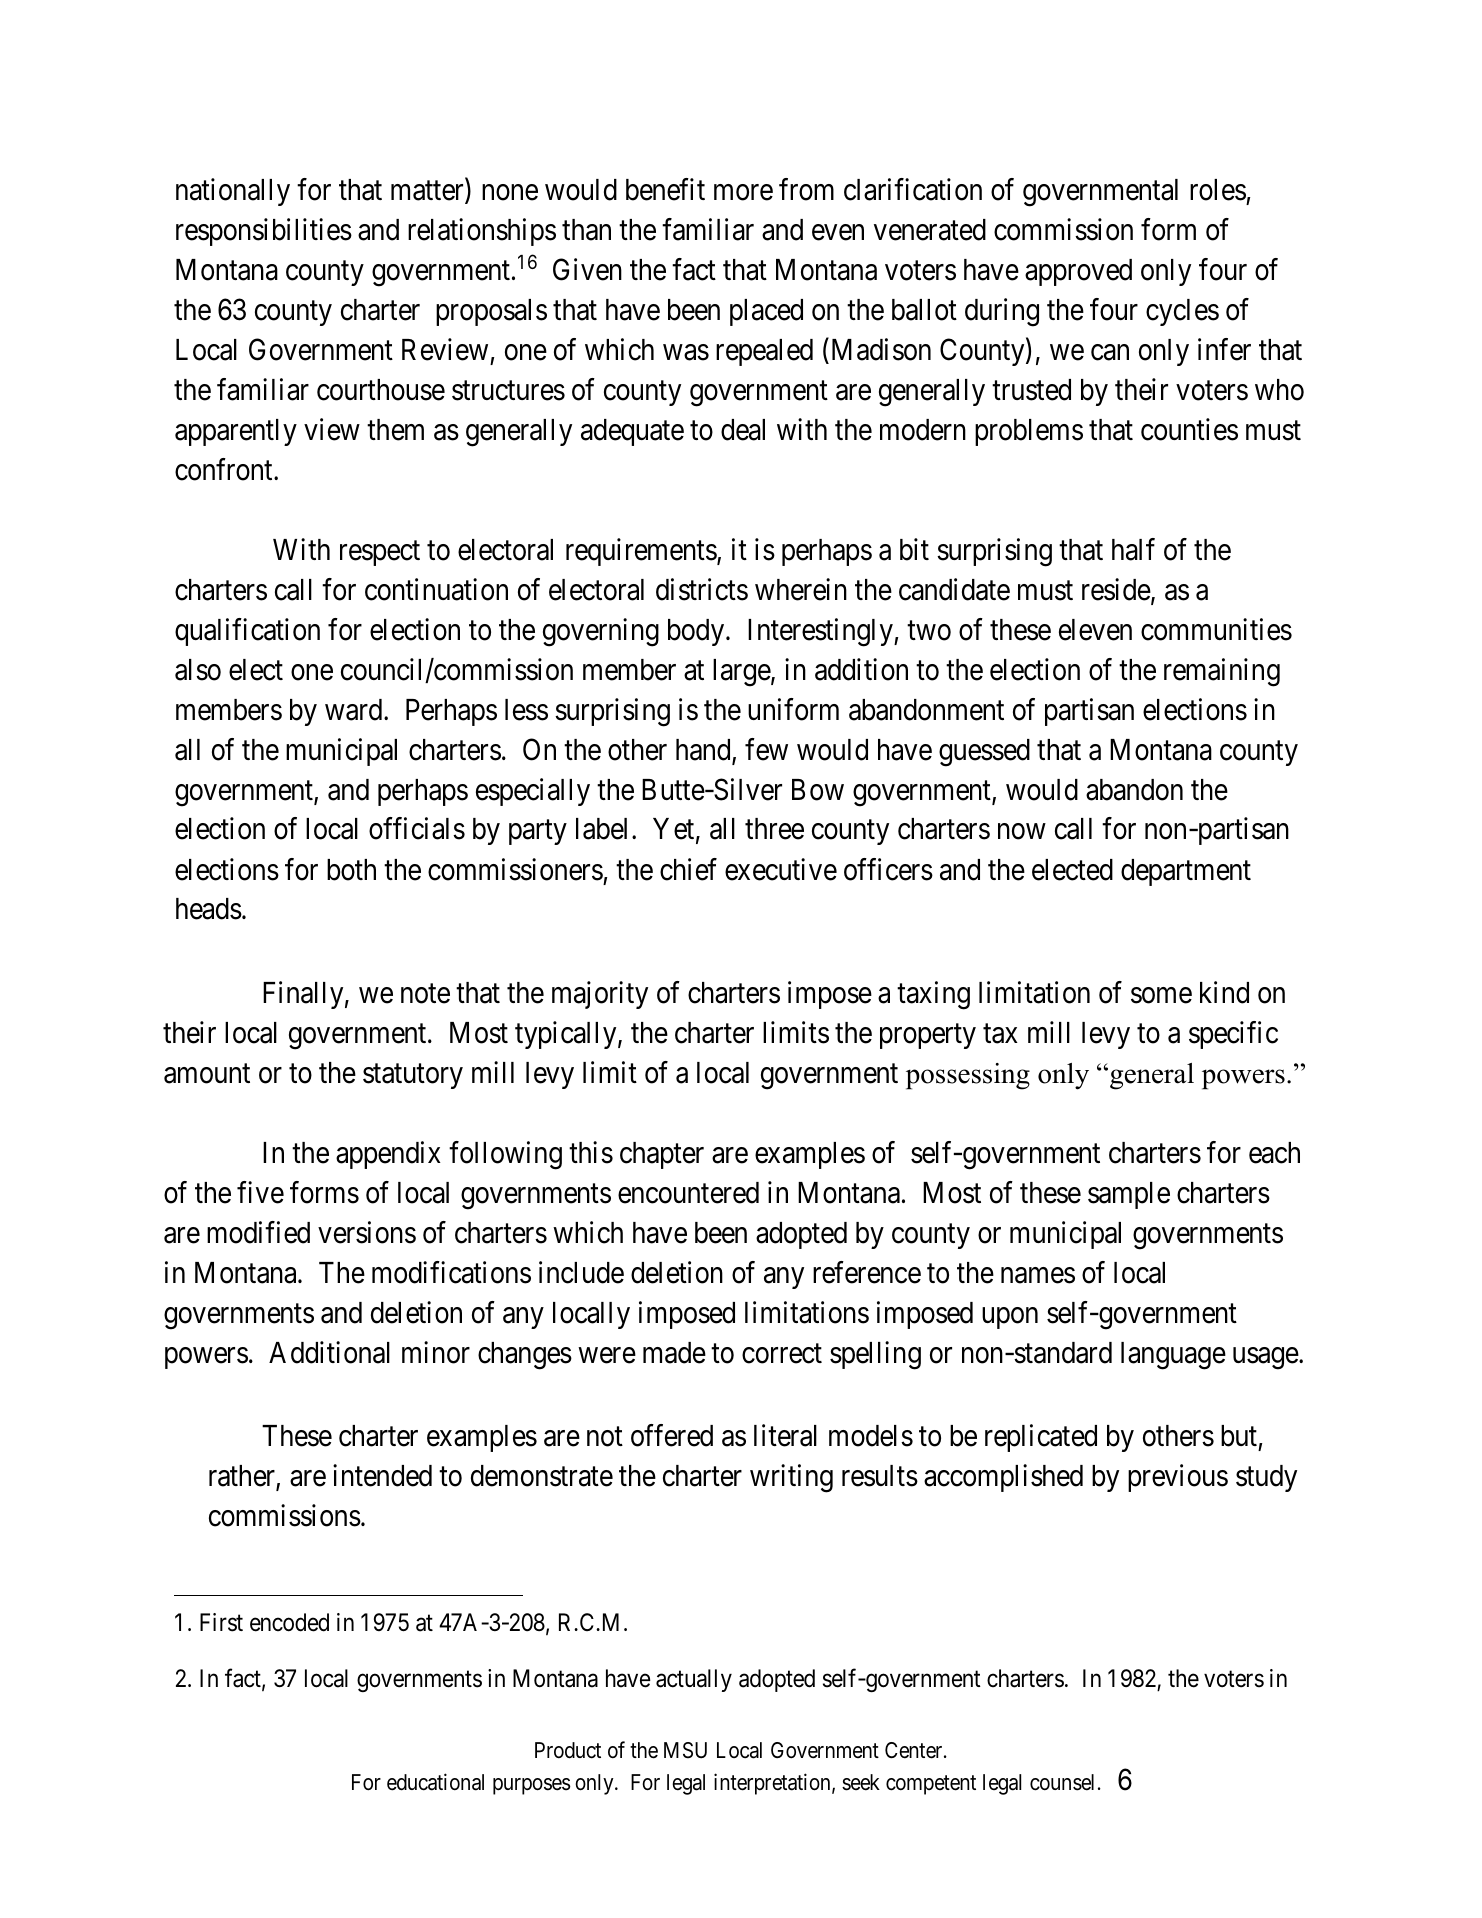 This page has width=1482, height=1918. Describe the element at coordinates (685, 1750) in the page. I see `MSU` at that location.
